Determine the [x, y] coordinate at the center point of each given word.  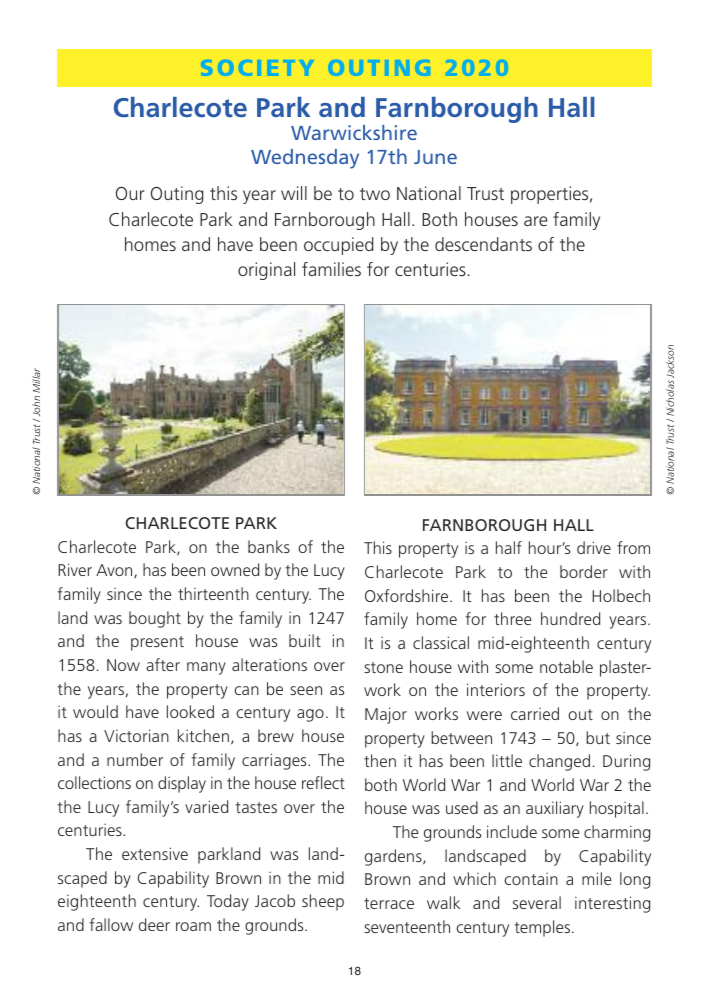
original [266, 271]
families [331, 269]
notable [566, 666]
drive [594, 547]
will [294, 193]
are [535, 221]
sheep [323, 902]
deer [154, 924]
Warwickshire [354, 132]
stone [383, 667]
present [157, 643]
